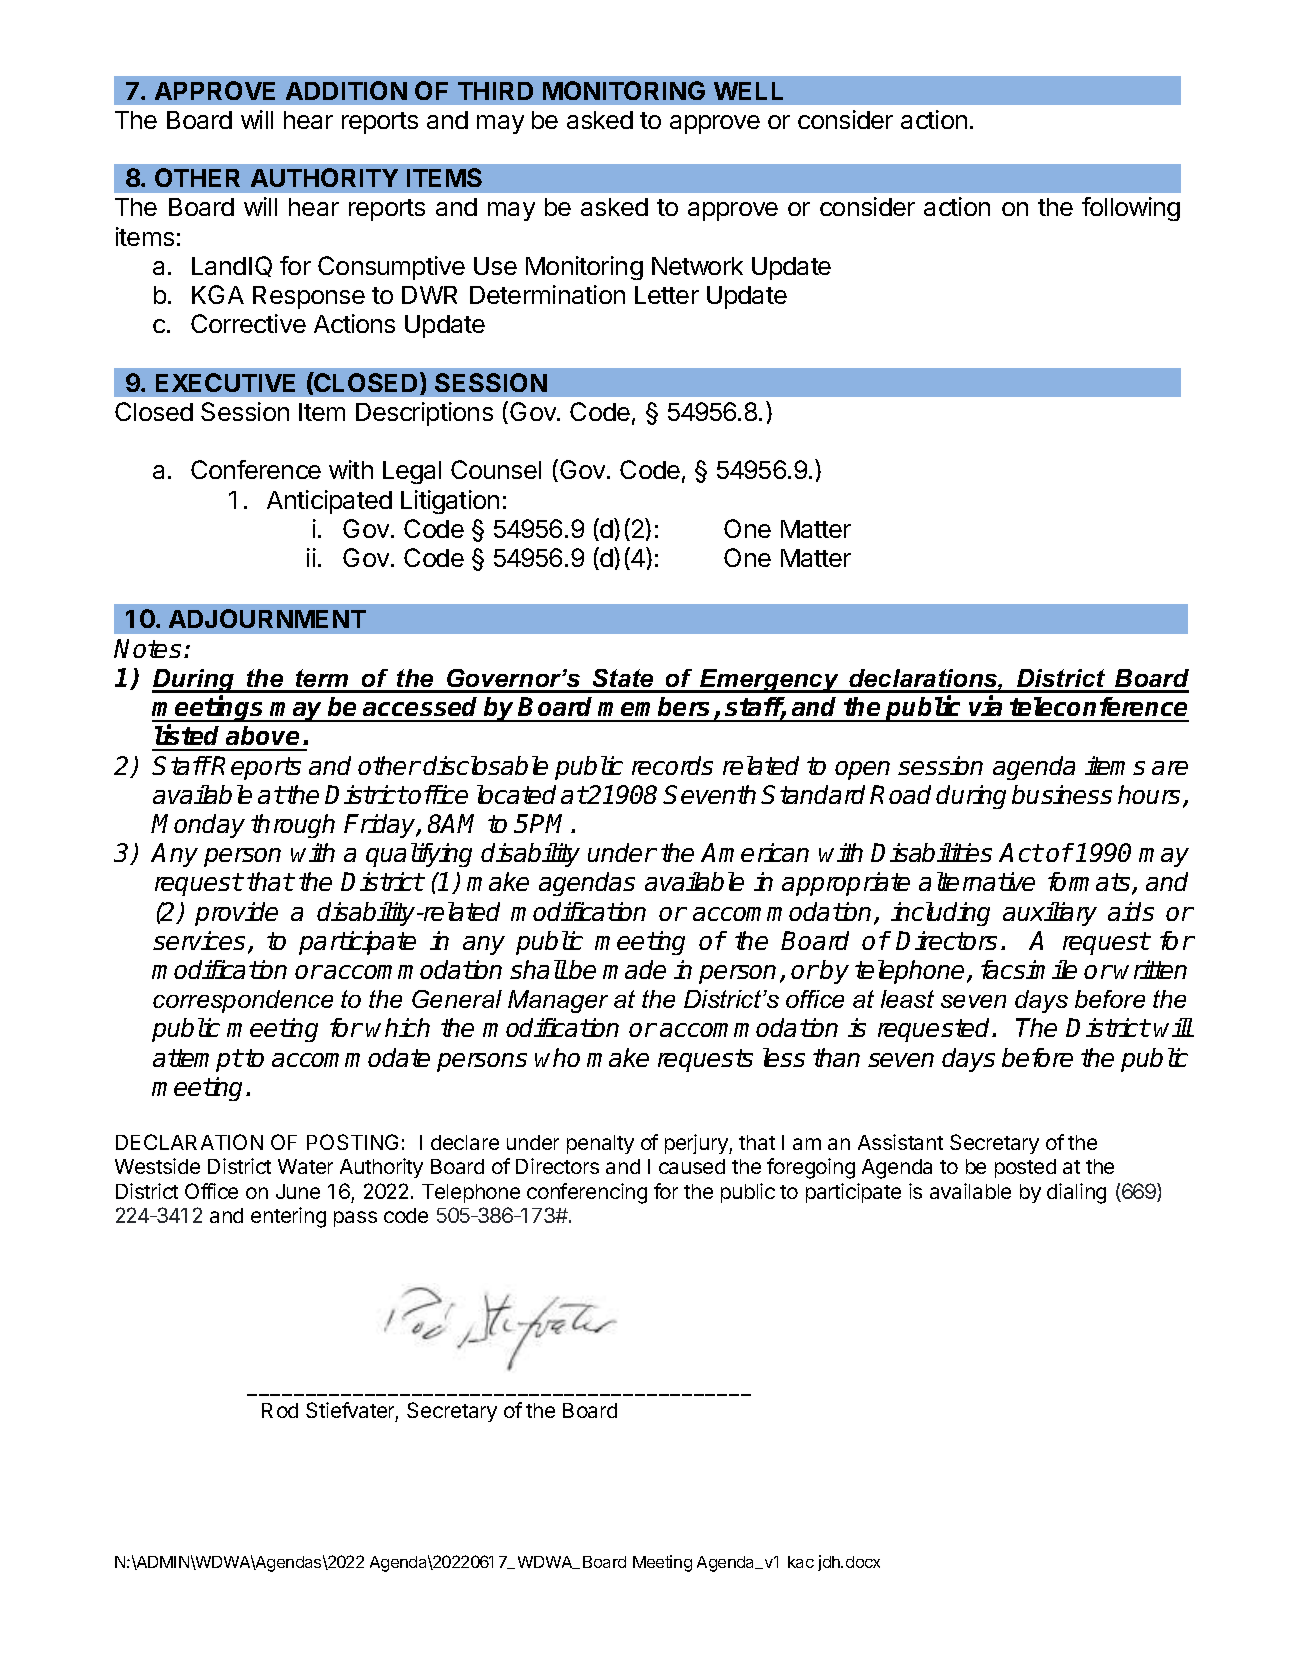 Image resolution: width=1295 pixels, height=1676 pixels. I want to click on following, so click(1131, 209).
